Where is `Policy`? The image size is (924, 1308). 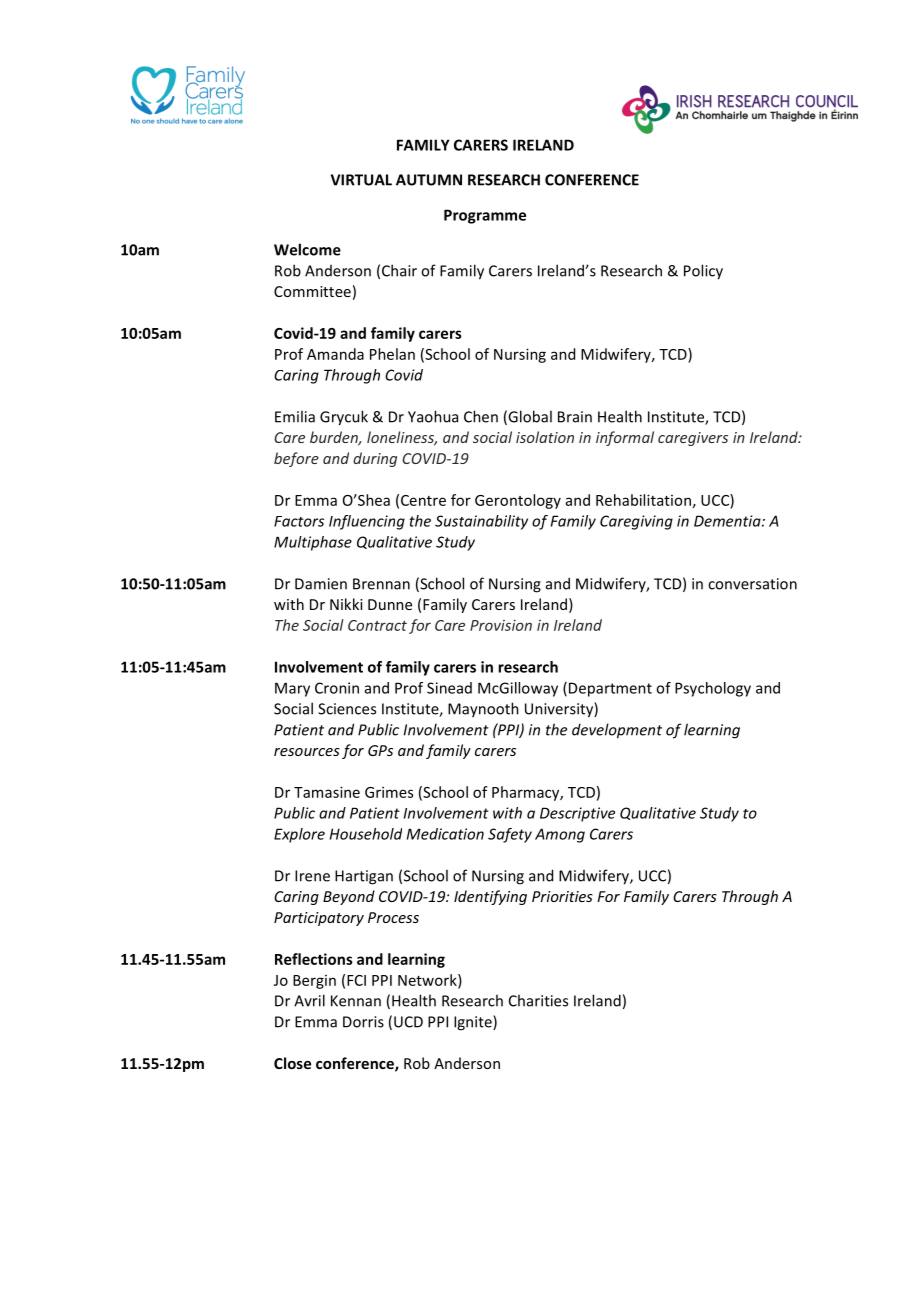 Policy is located at coordinates (703, 272).
